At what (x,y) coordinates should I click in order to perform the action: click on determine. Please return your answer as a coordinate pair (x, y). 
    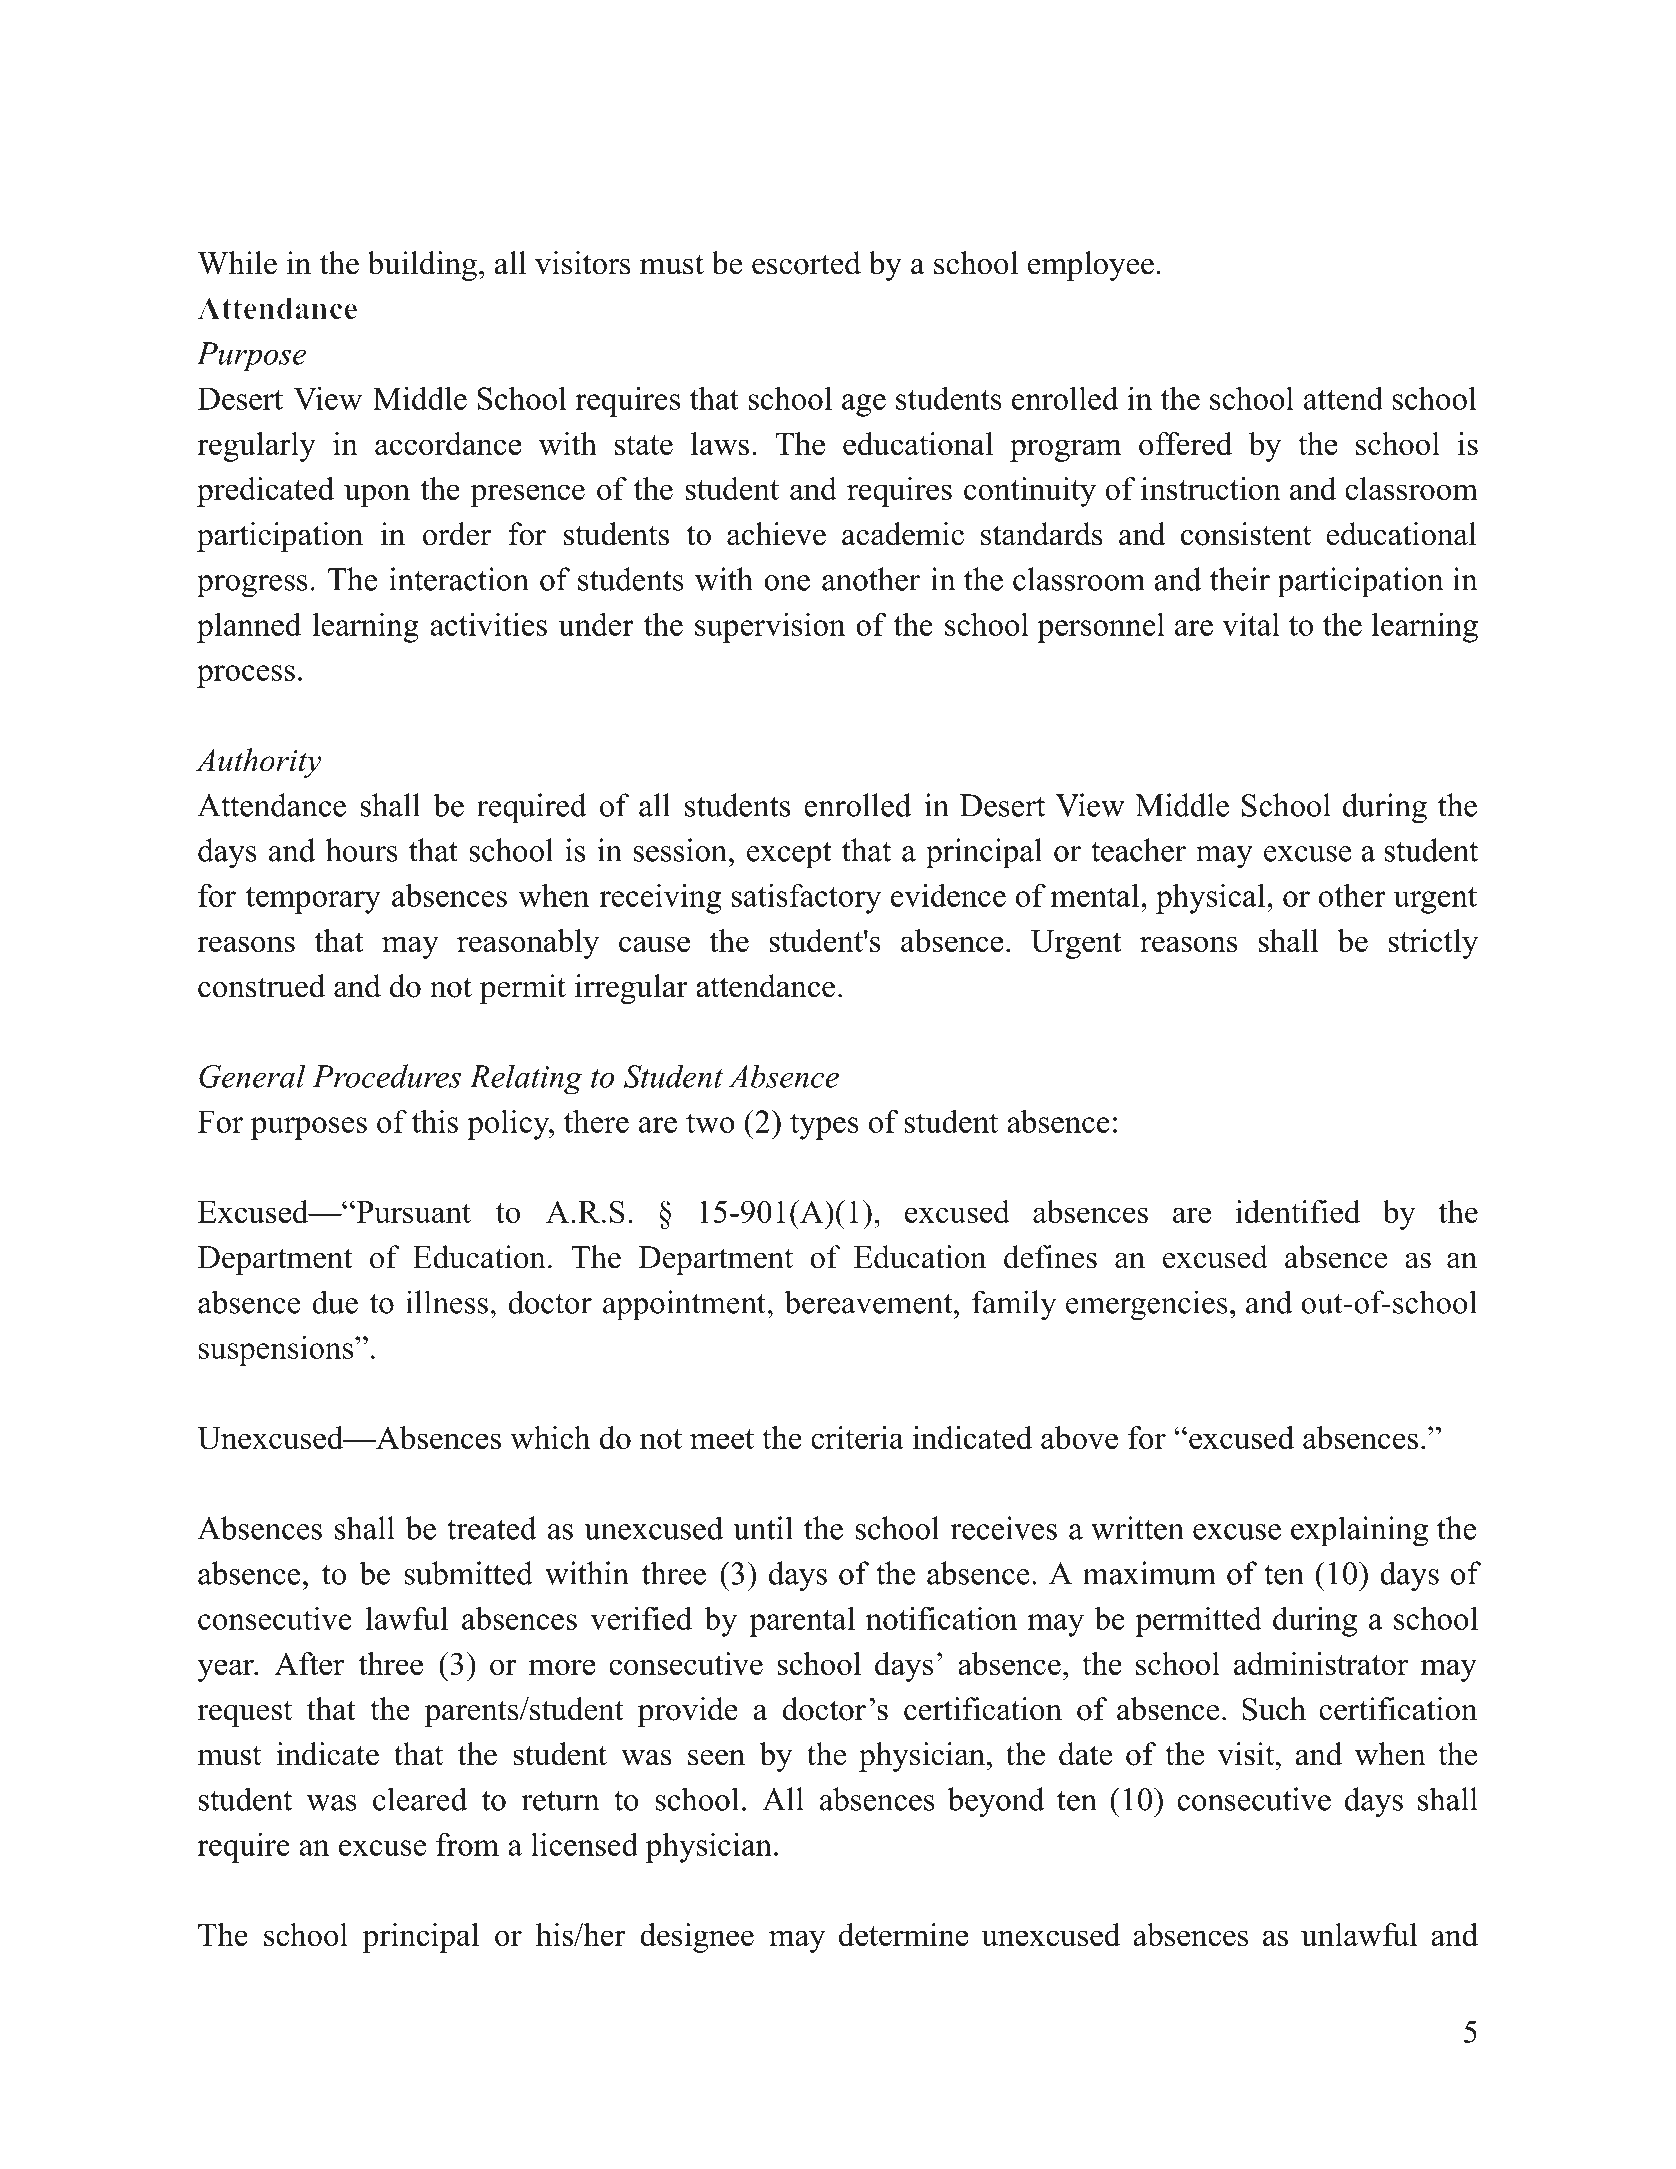
    Looking at the image, I should click on (903, 1934).
